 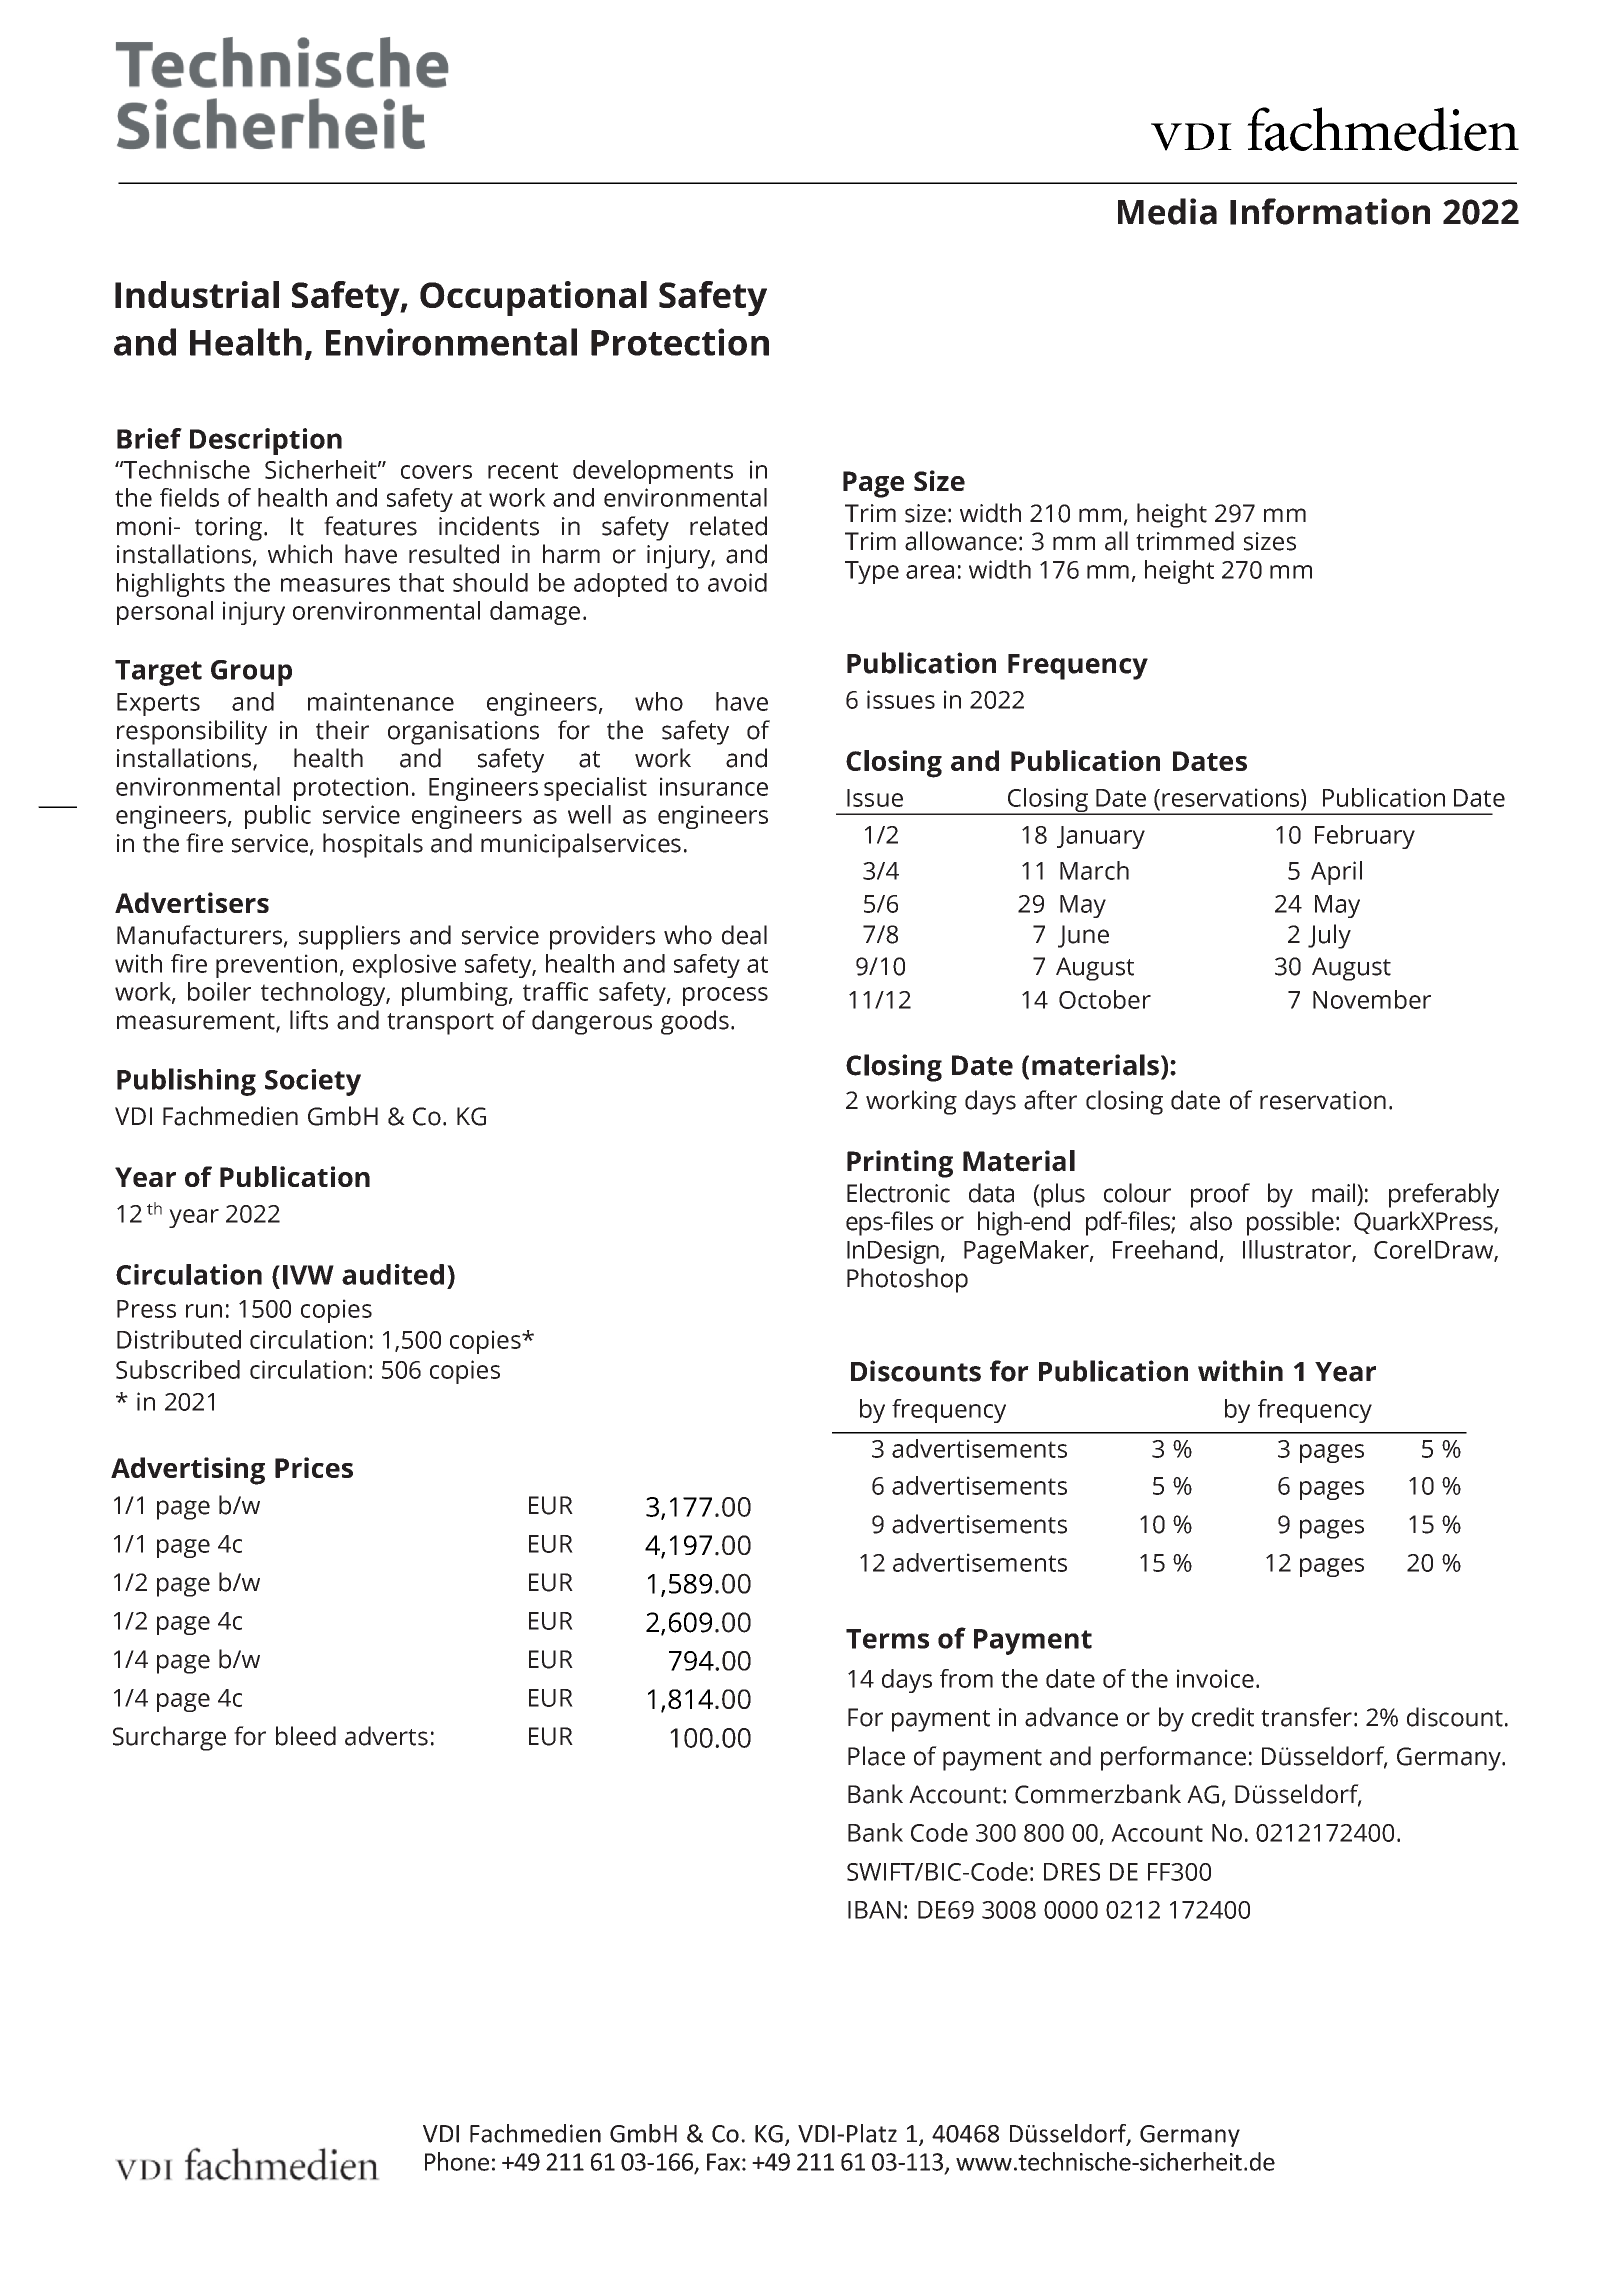 What do you see at coordinates (874, 1910) in the document?
I see `IBAN` at bounding box center [874, 1910].
